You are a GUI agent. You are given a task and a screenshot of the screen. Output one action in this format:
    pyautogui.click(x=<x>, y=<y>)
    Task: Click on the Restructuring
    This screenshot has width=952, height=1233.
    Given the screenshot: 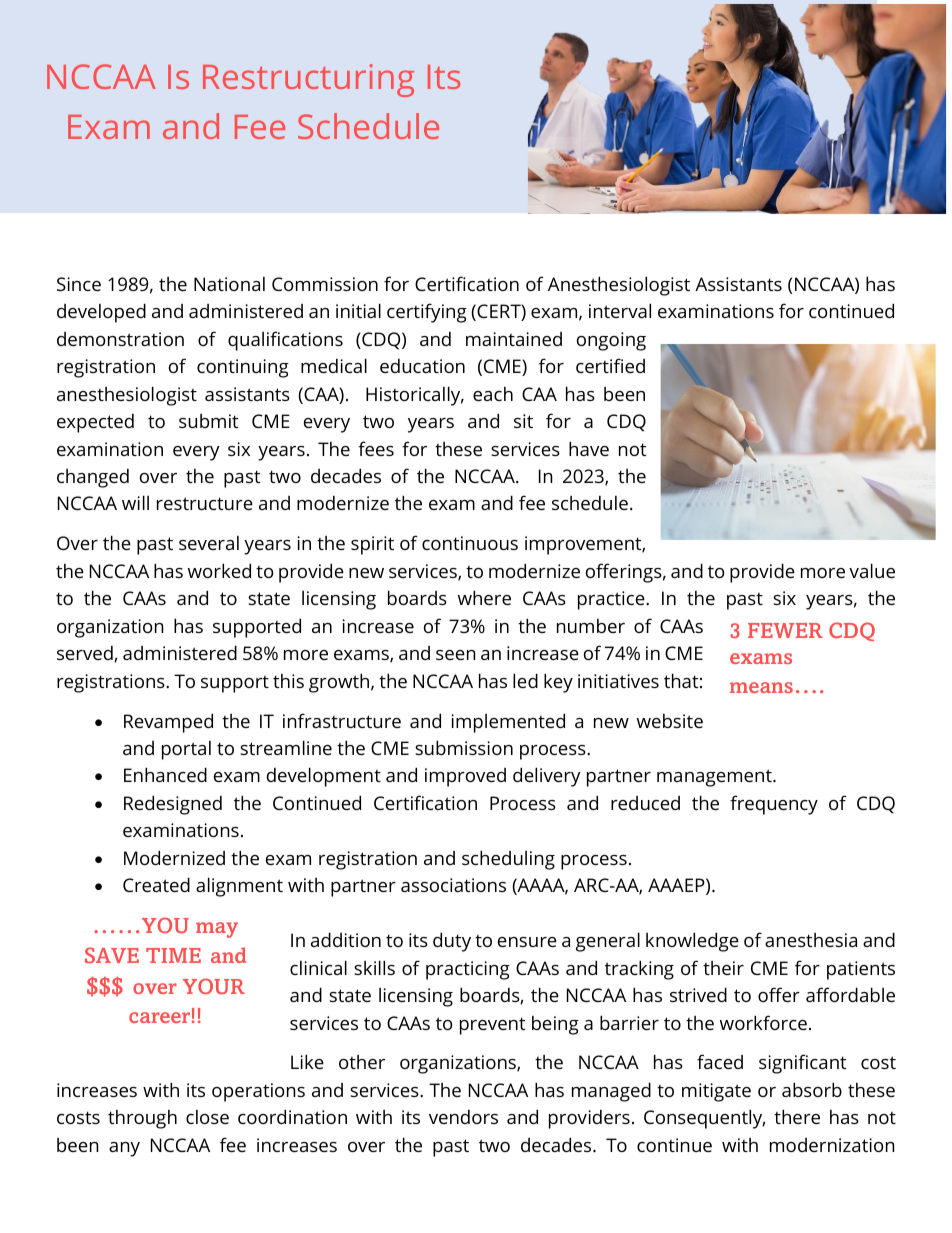 What is the action you would take?
    pyautogui.click(x=308, y=80)
